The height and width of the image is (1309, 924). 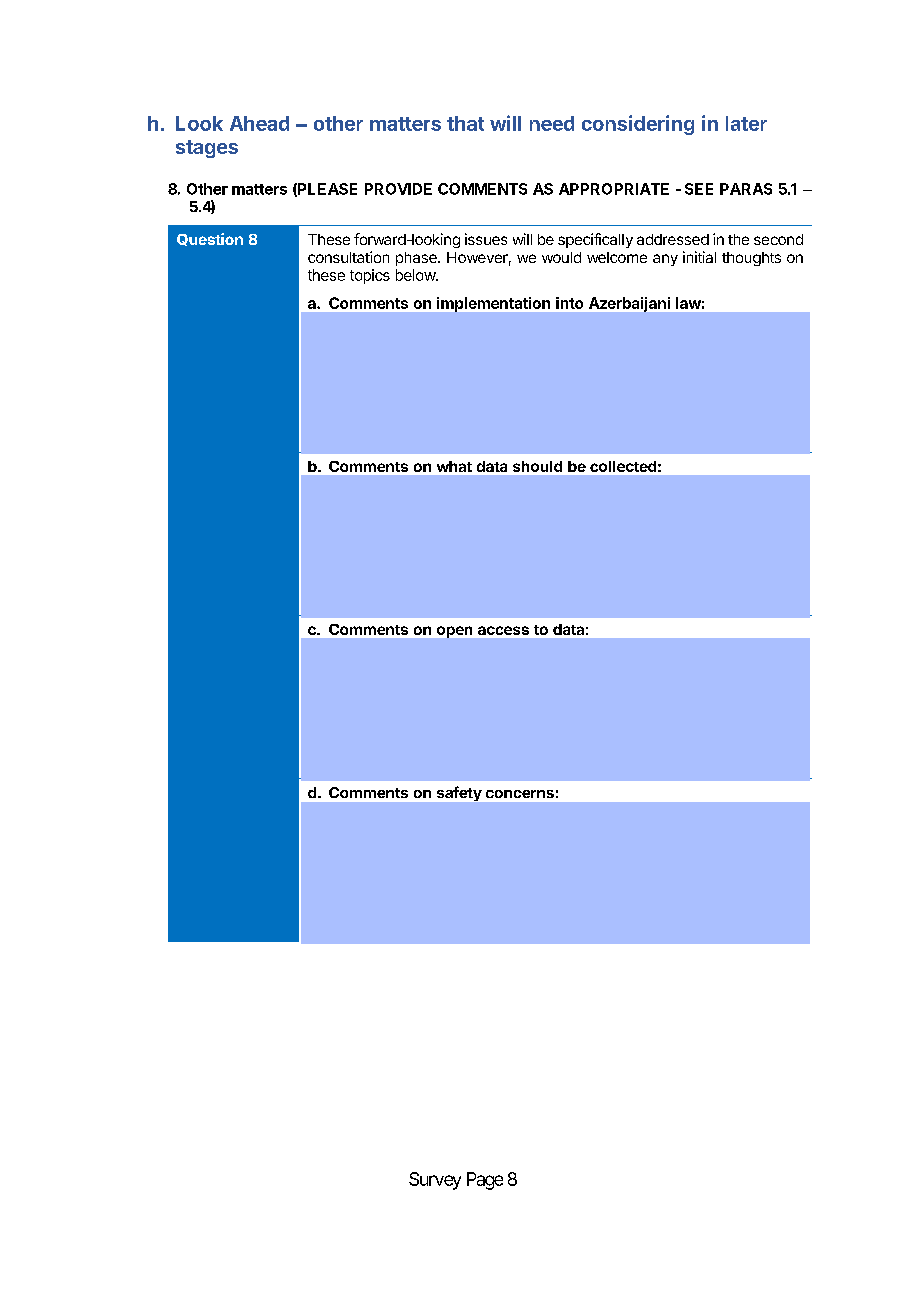 What do you see at coordinates (537, 466) in the image?
I see `should` at bounding box center [537, 466].
